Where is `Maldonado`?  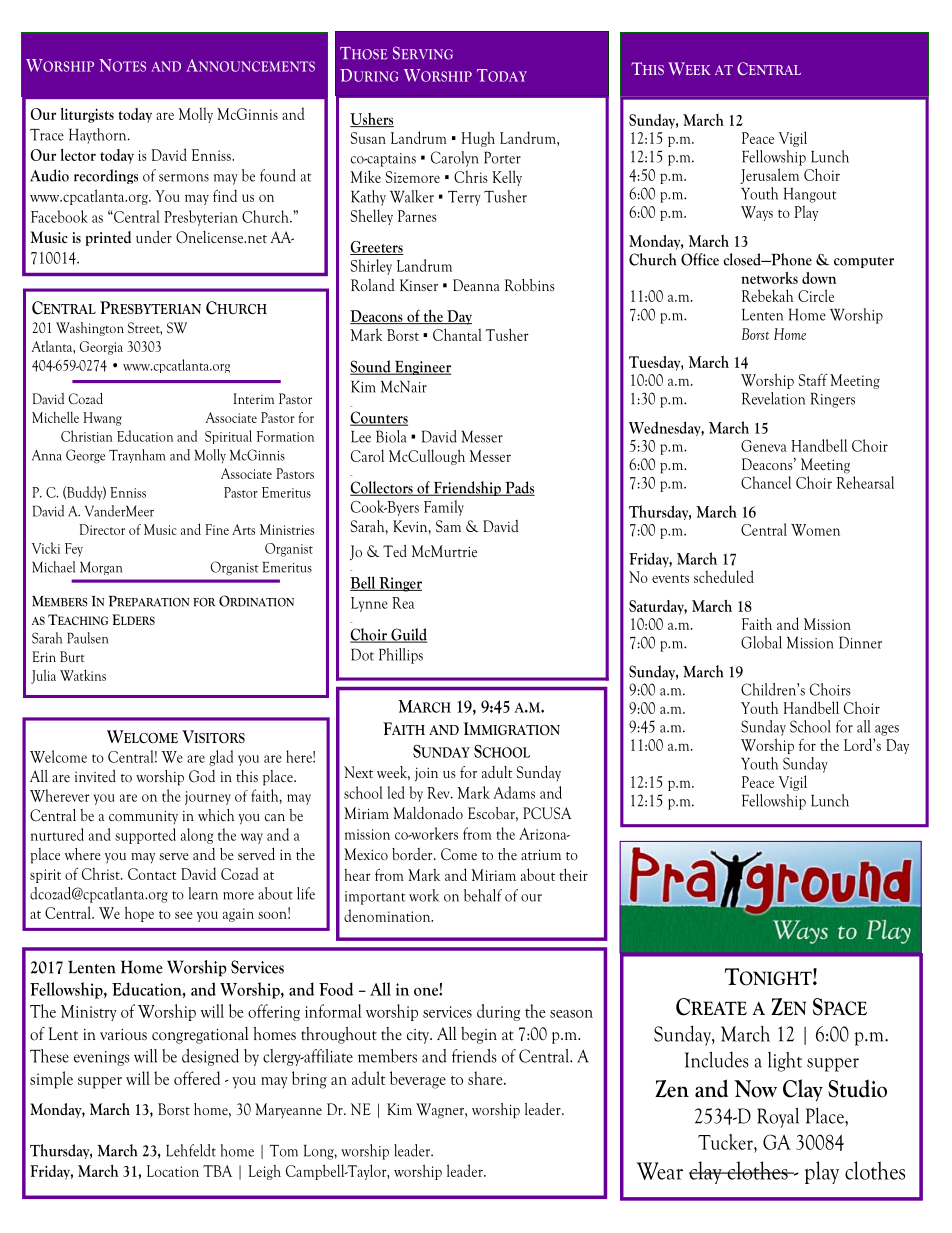
Maldonado is located at coordinates (428, 813).
